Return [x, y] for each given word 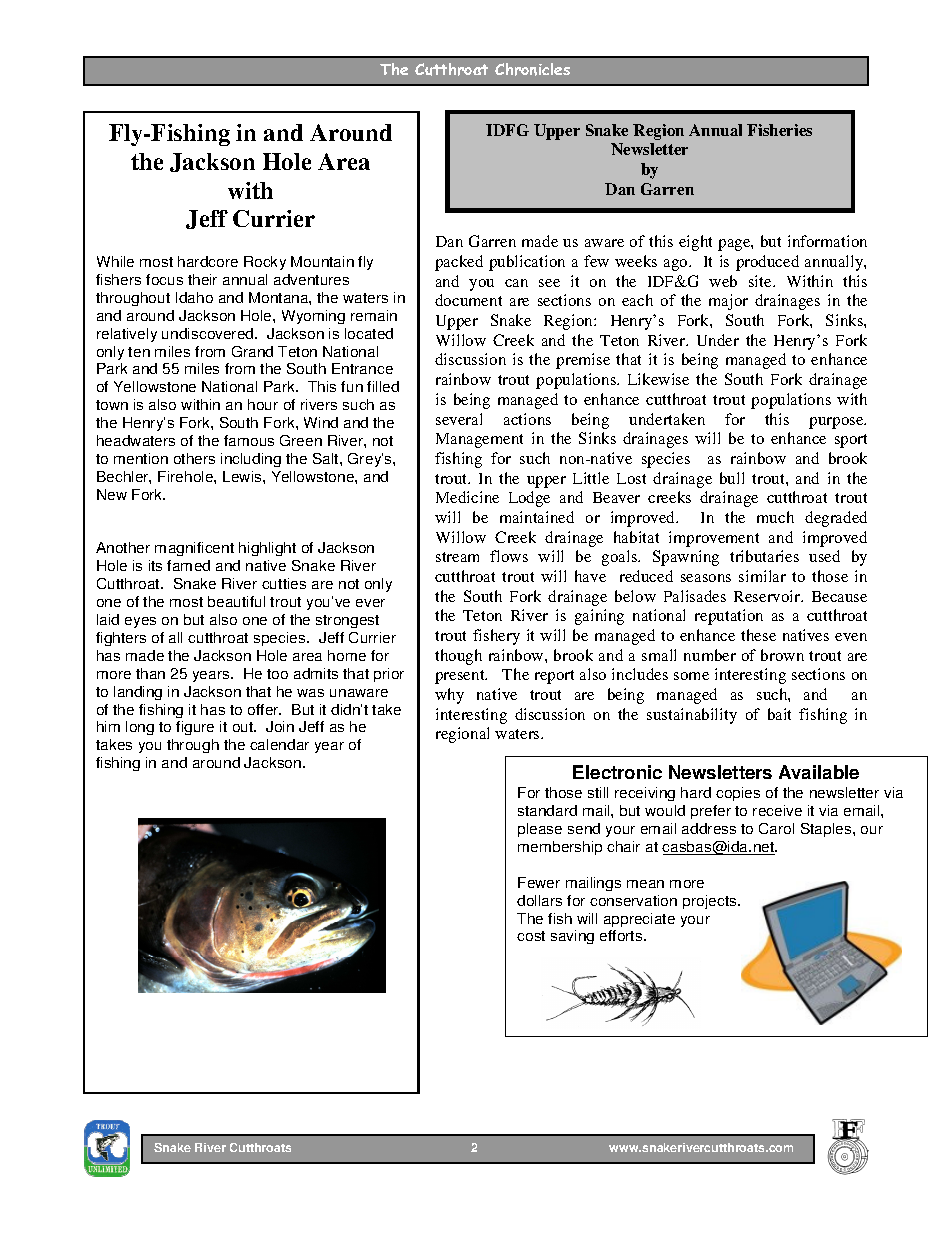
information [827, 241]
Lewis [243, 476]
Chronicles [532, 69]
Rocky [265, 263]
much [775, 517]
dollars [539, 900]
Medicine [467, 497]
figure [195, 728]
